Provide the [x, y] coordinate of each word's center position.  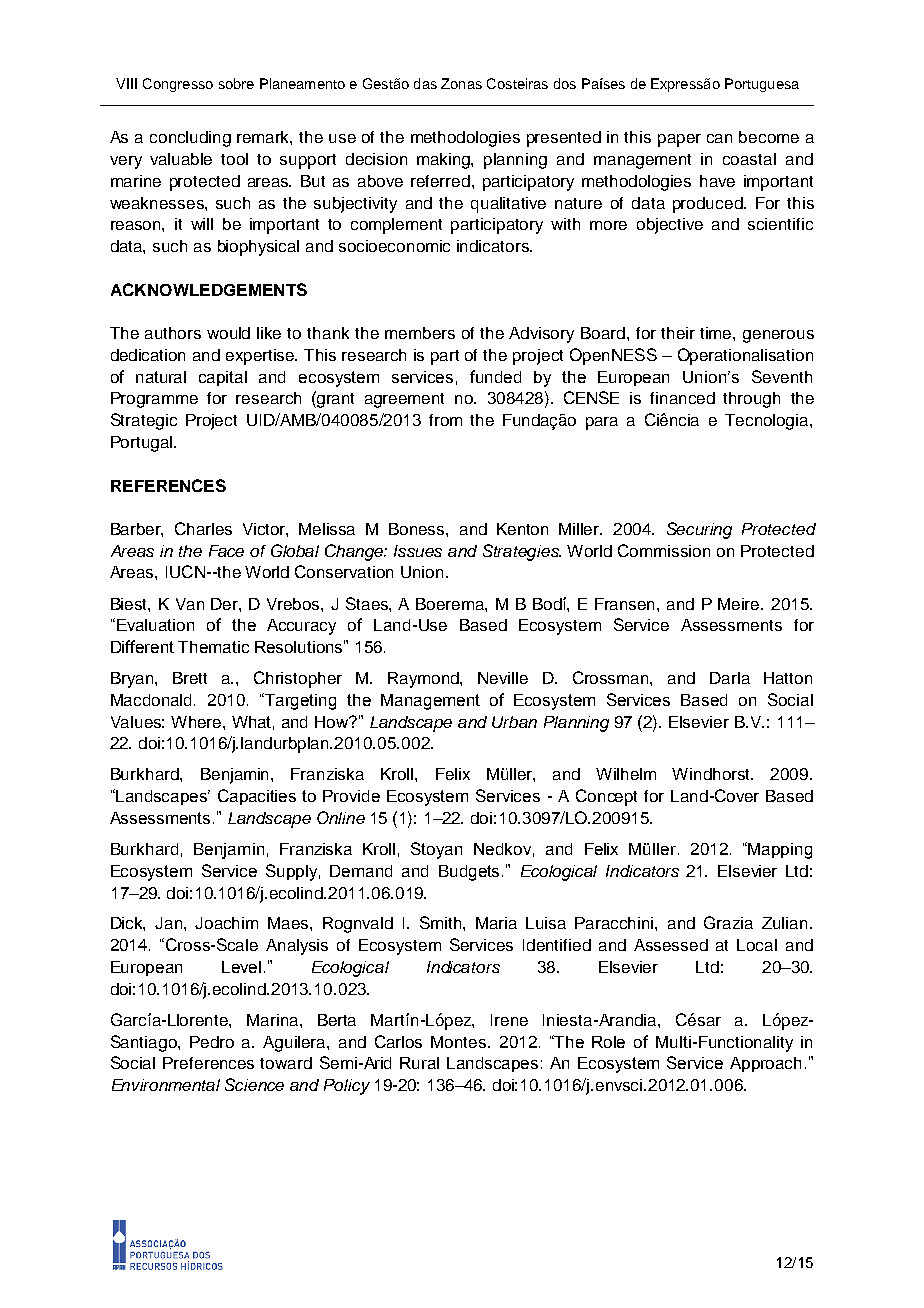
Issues [418, 551]
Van [190, 604]
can [719, 138]
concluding [190, 139]
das [425, 83]
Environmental [166, 1085]
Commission [664, 550]
